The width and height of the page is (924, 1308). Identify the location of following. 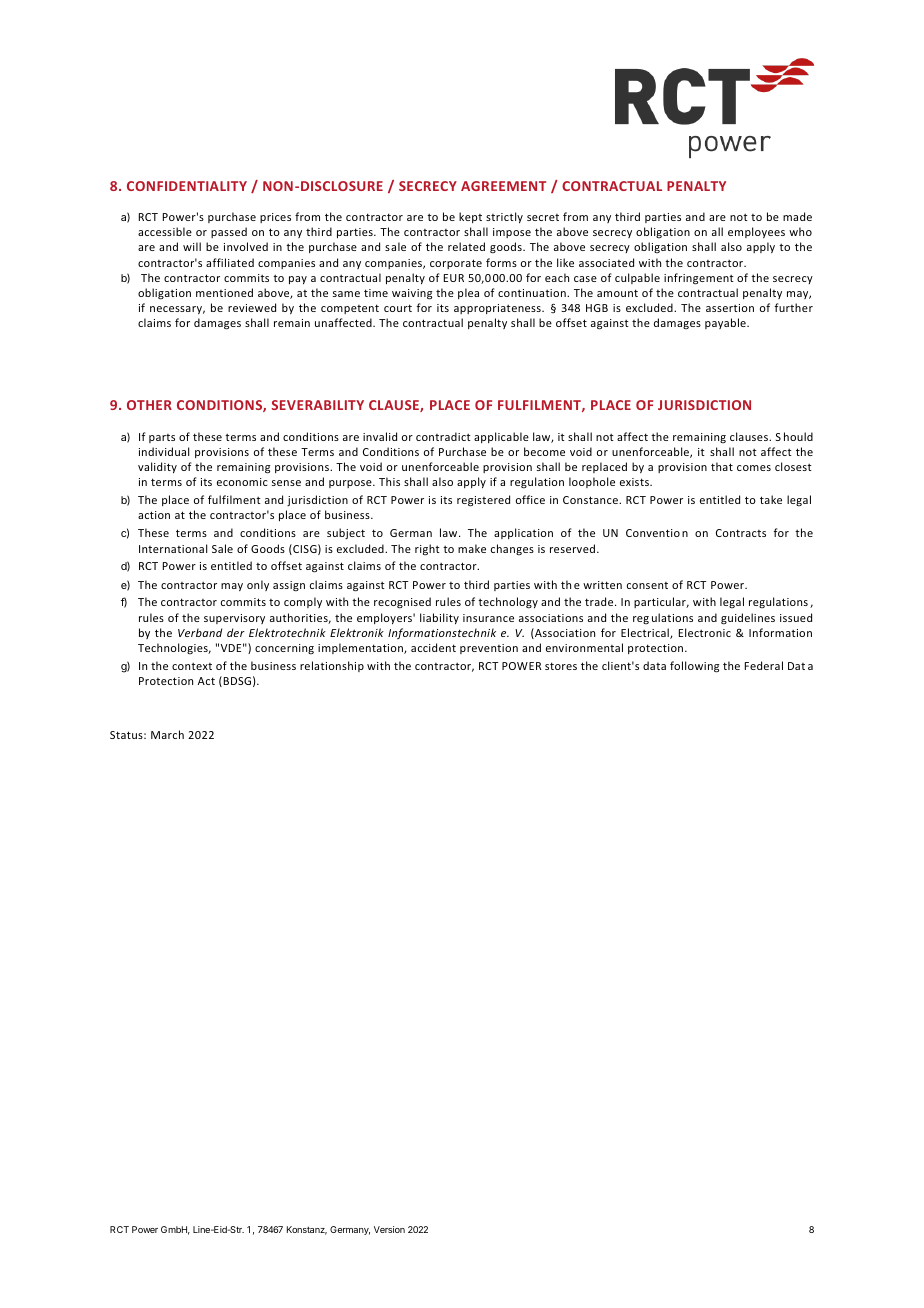
(694, 667).
